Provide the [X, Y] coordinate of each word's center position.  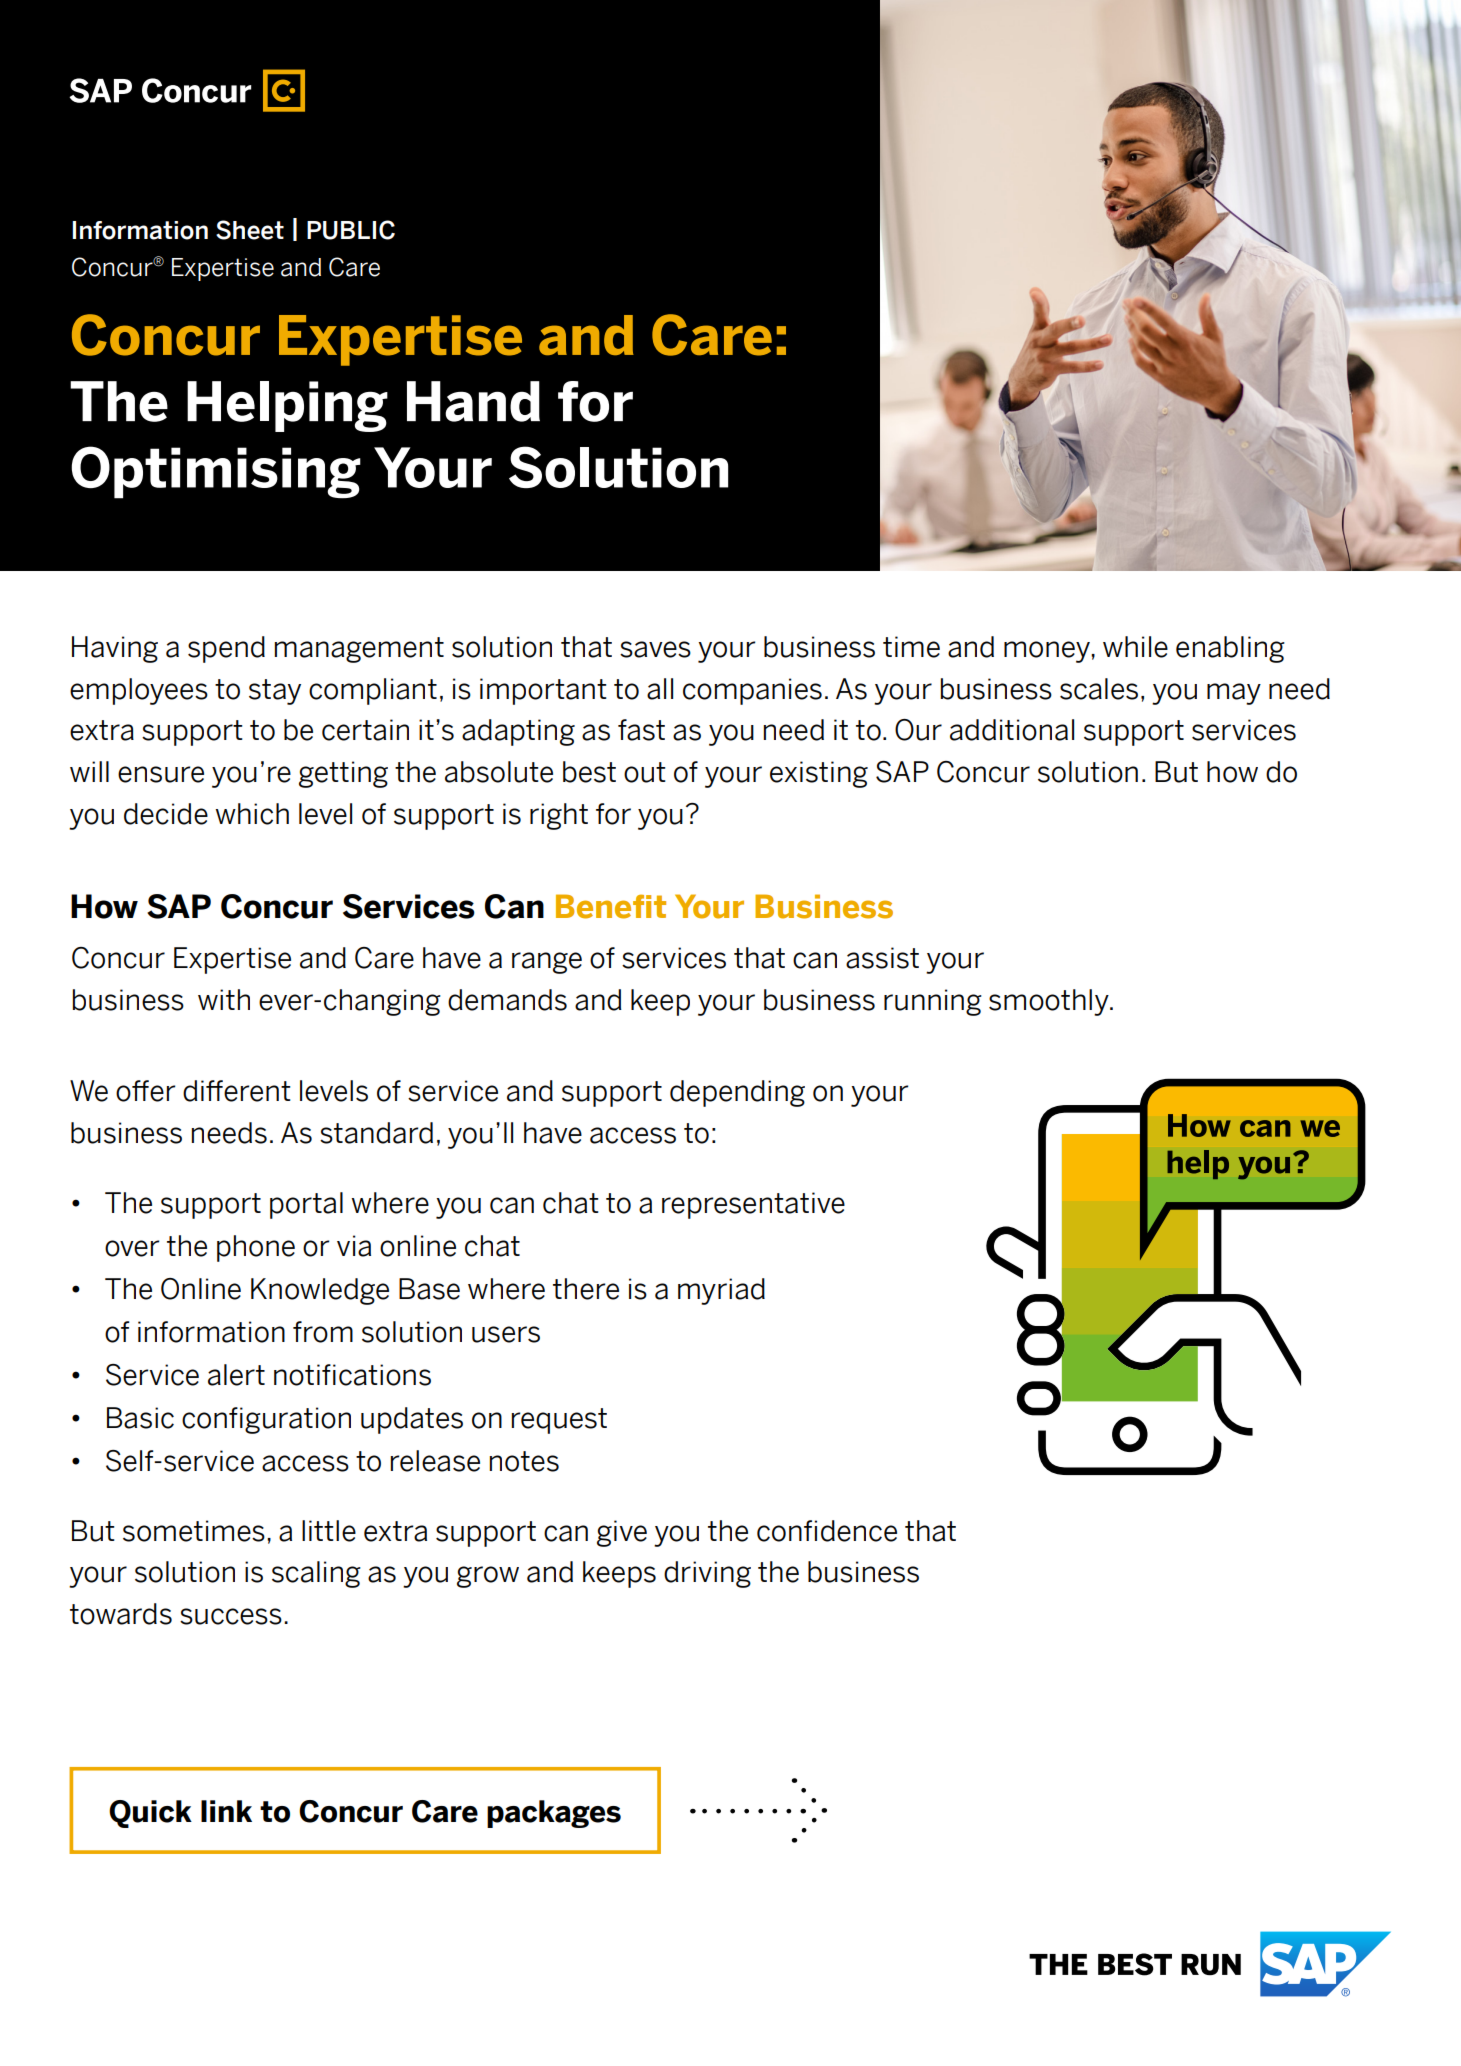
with [224, 999]
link [226, 1811]
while [1135, 647]
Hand [473, 401]
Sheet [250, 230]
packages [554, 1814]
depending [737, 1093]
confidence [827, 1531]
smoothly [1050, 1002]
